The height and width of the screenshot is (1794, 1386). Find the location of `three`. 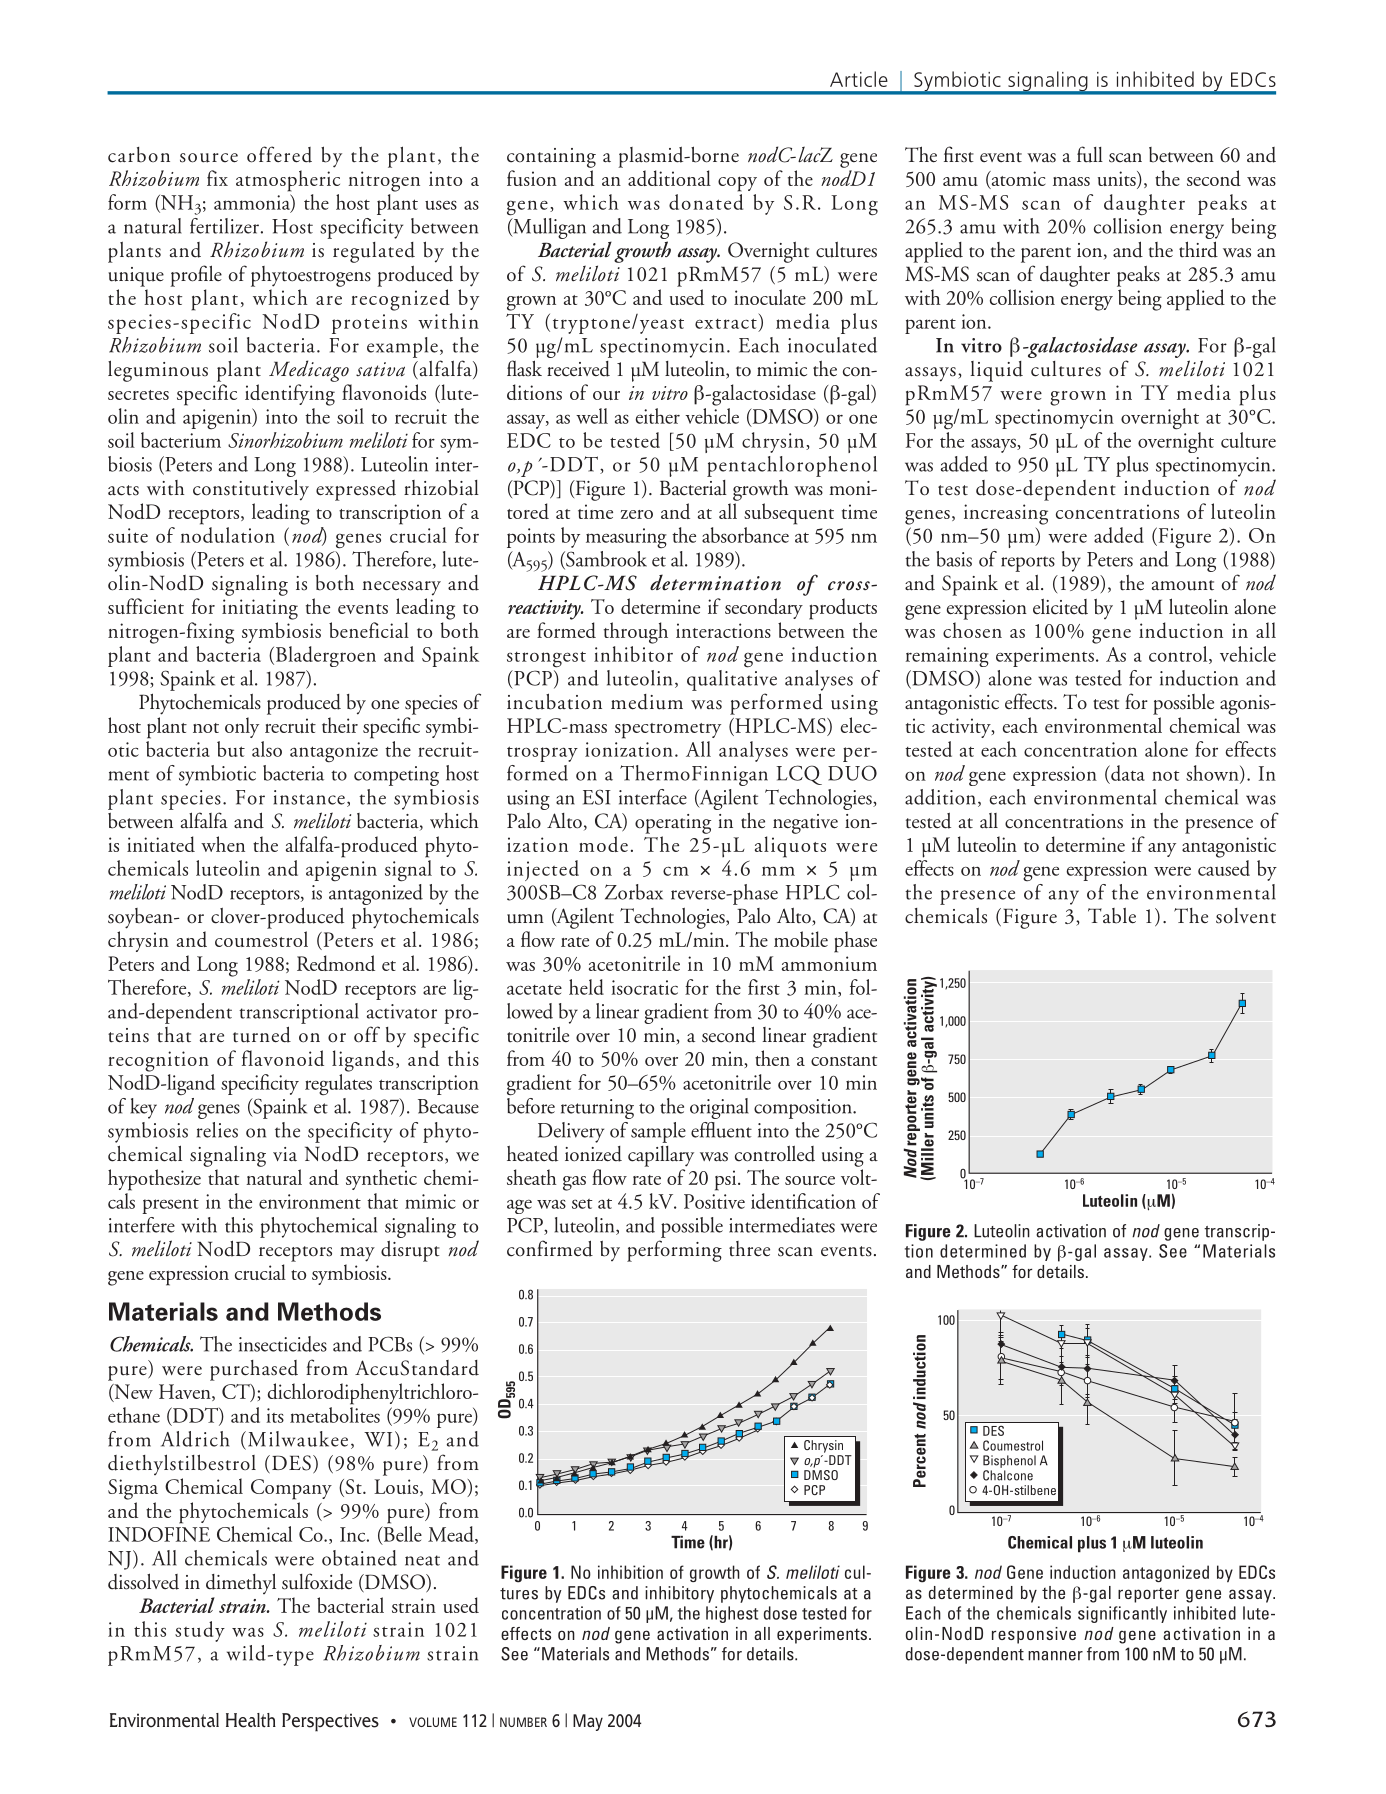

three is located at coordinates (749, 1249).
